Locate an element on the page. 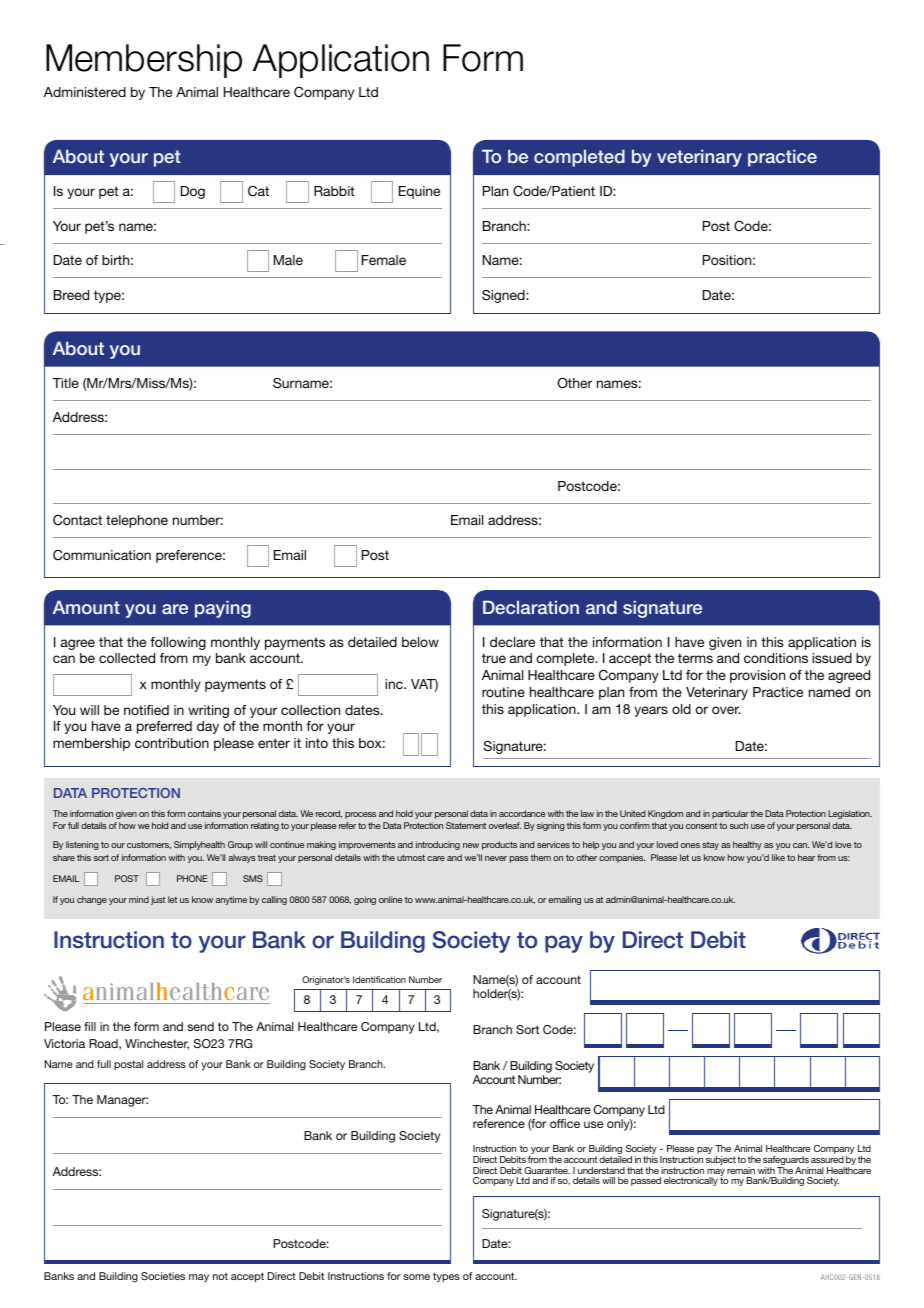 This image has height=1308, width=924. Equine is located at coordinates (419, 192).
